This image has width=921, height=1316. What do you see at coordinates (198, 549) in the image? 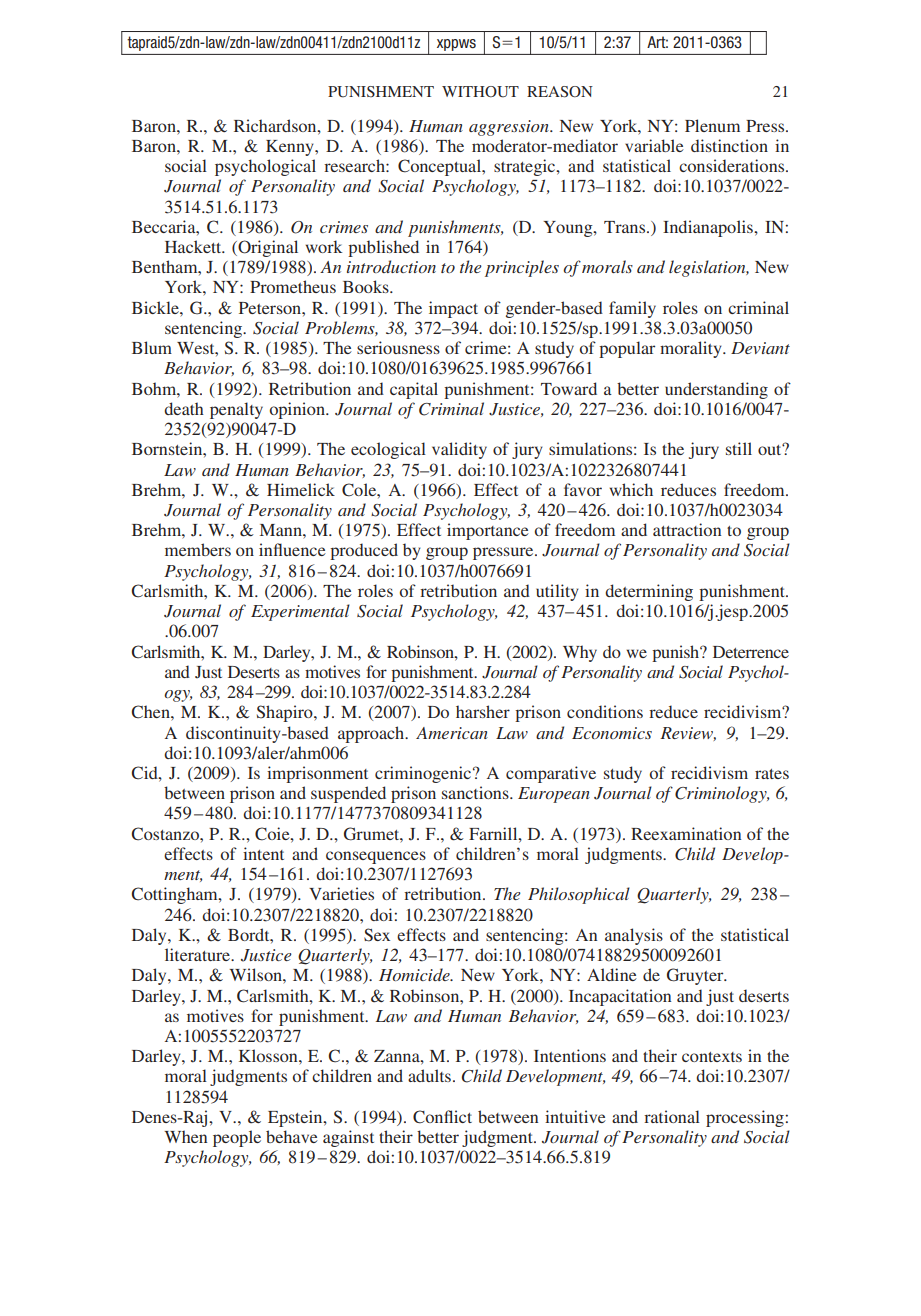
I see `members` at bounding box center [198, 549].
